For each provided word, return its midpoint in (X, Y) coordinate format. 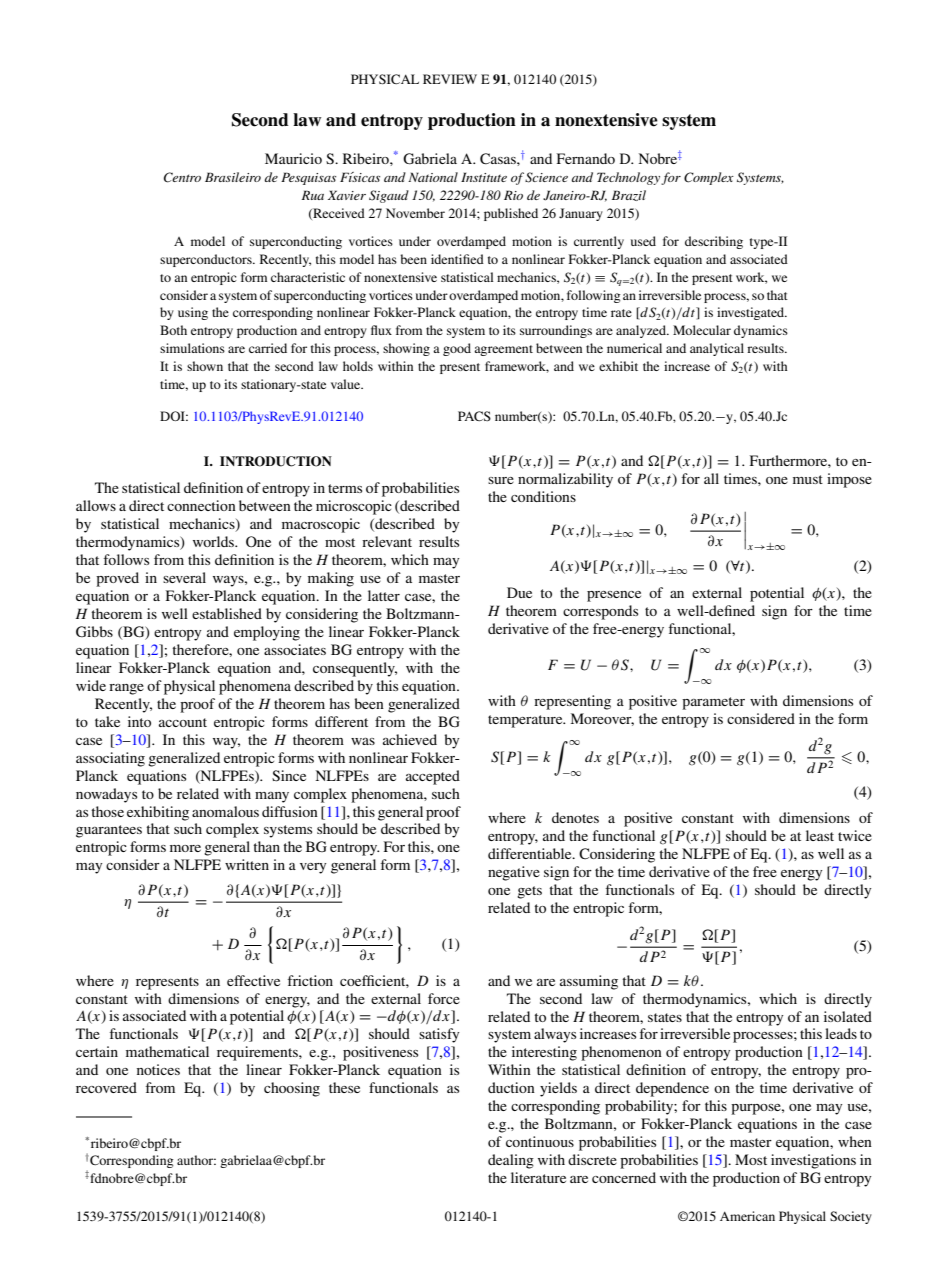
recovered (106, 1087)
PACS (474, 416)
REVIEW (450, 79)
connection (201, 505)
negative (514, 873)
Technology (628, 178)
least (820, 835)
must (808, 479)
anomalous (225, 811)
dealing (511, 1161)
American (747, 1216)
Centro (182, 177)
